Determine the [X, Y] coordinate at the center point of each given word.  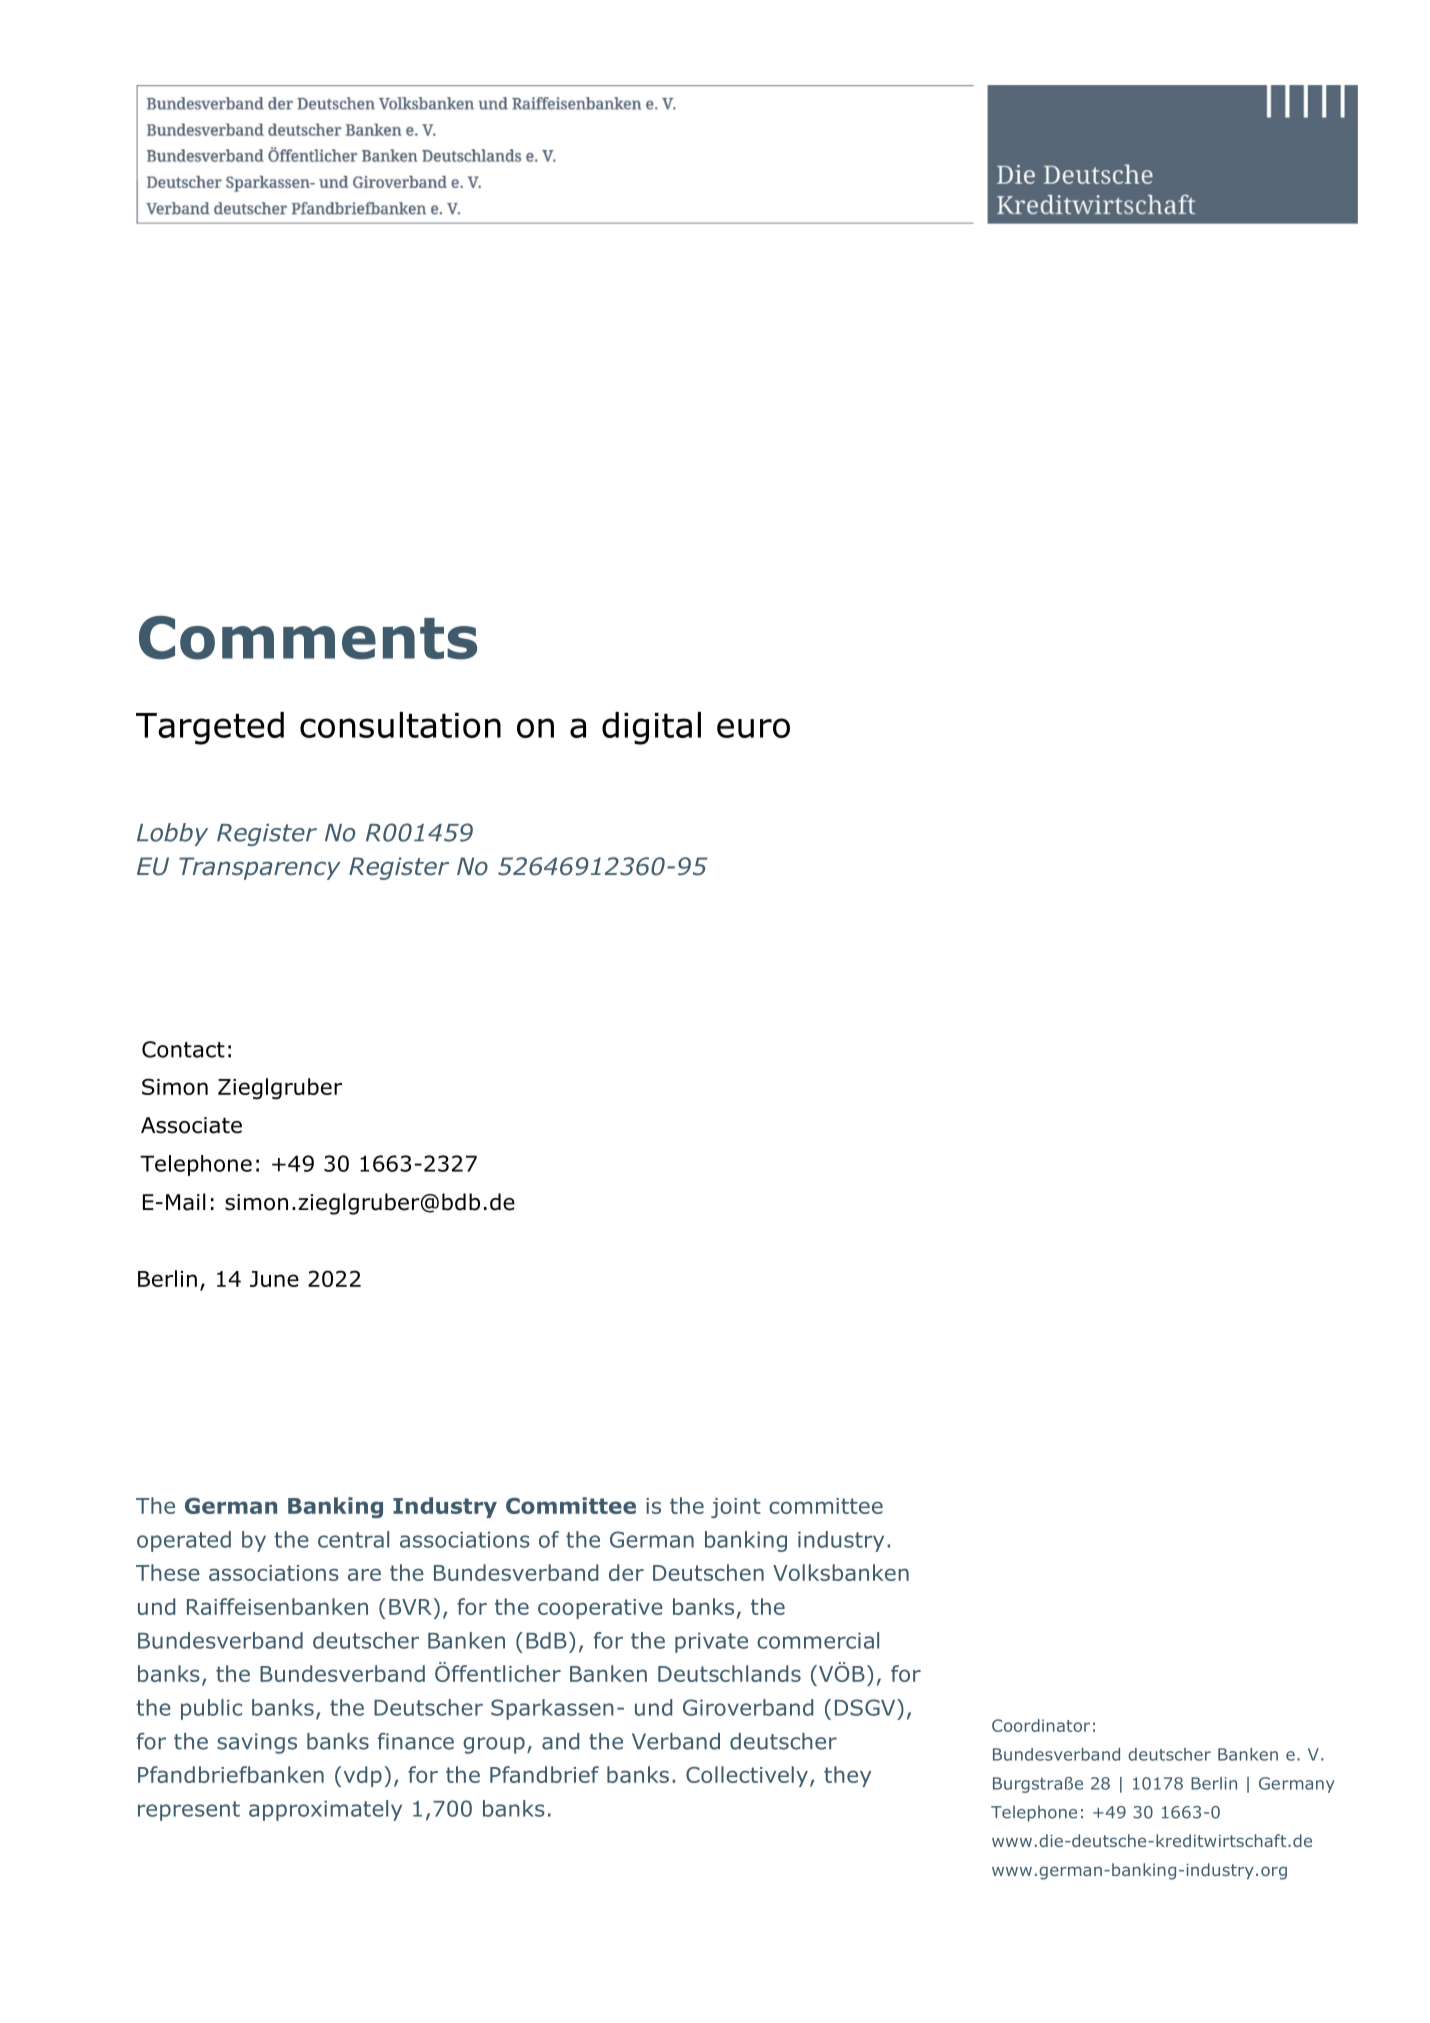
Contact [183, 1049]
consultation [400, 725]
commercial [818, 1640]
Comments [308, 638]
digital [651, 728]
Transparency [260, 868]
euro [753, 728]
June [274, 1279]
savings [257, 1743]
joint [736, 1508]
